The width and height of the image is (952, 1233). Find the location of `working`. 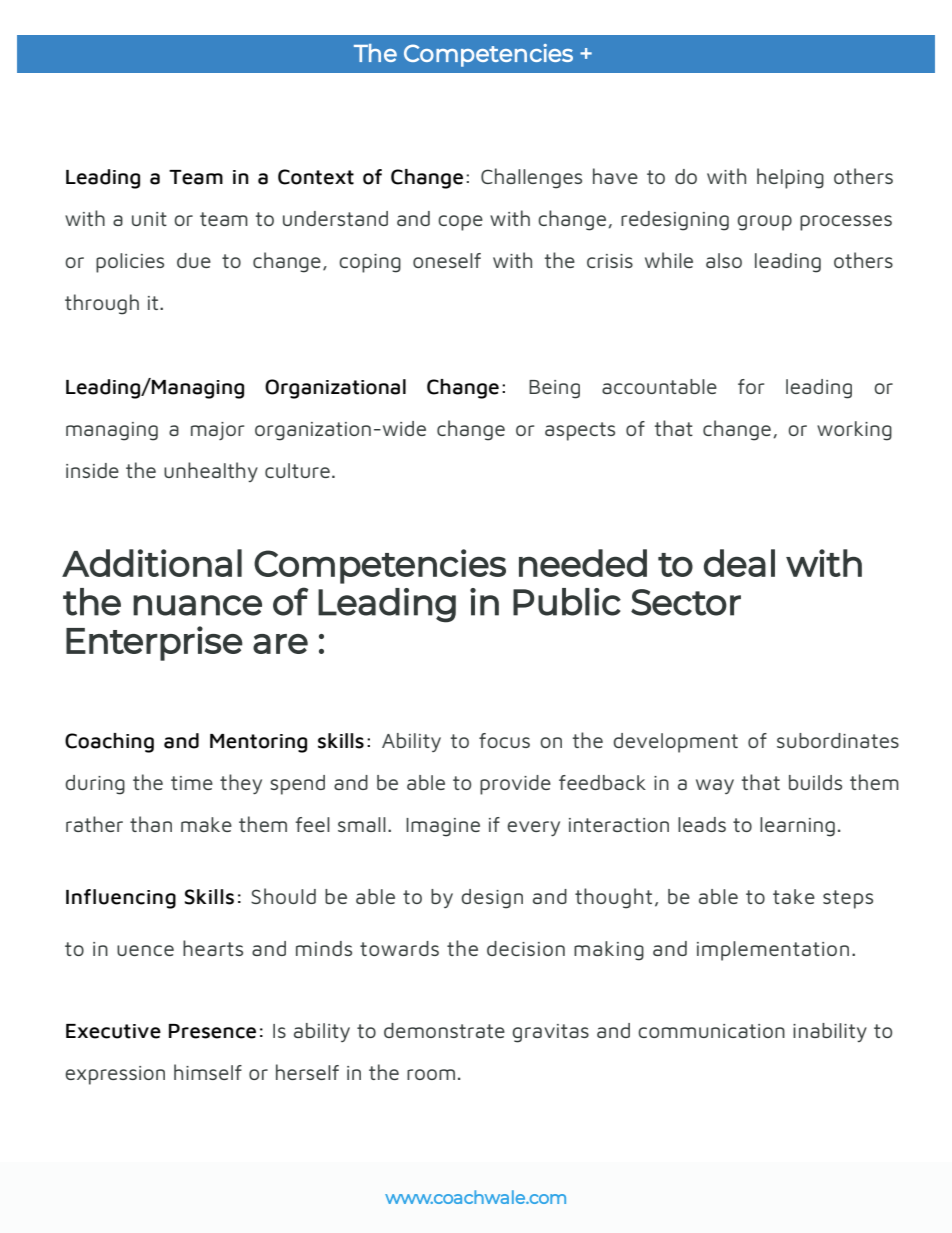

working is located at coordinates (854, 431).
